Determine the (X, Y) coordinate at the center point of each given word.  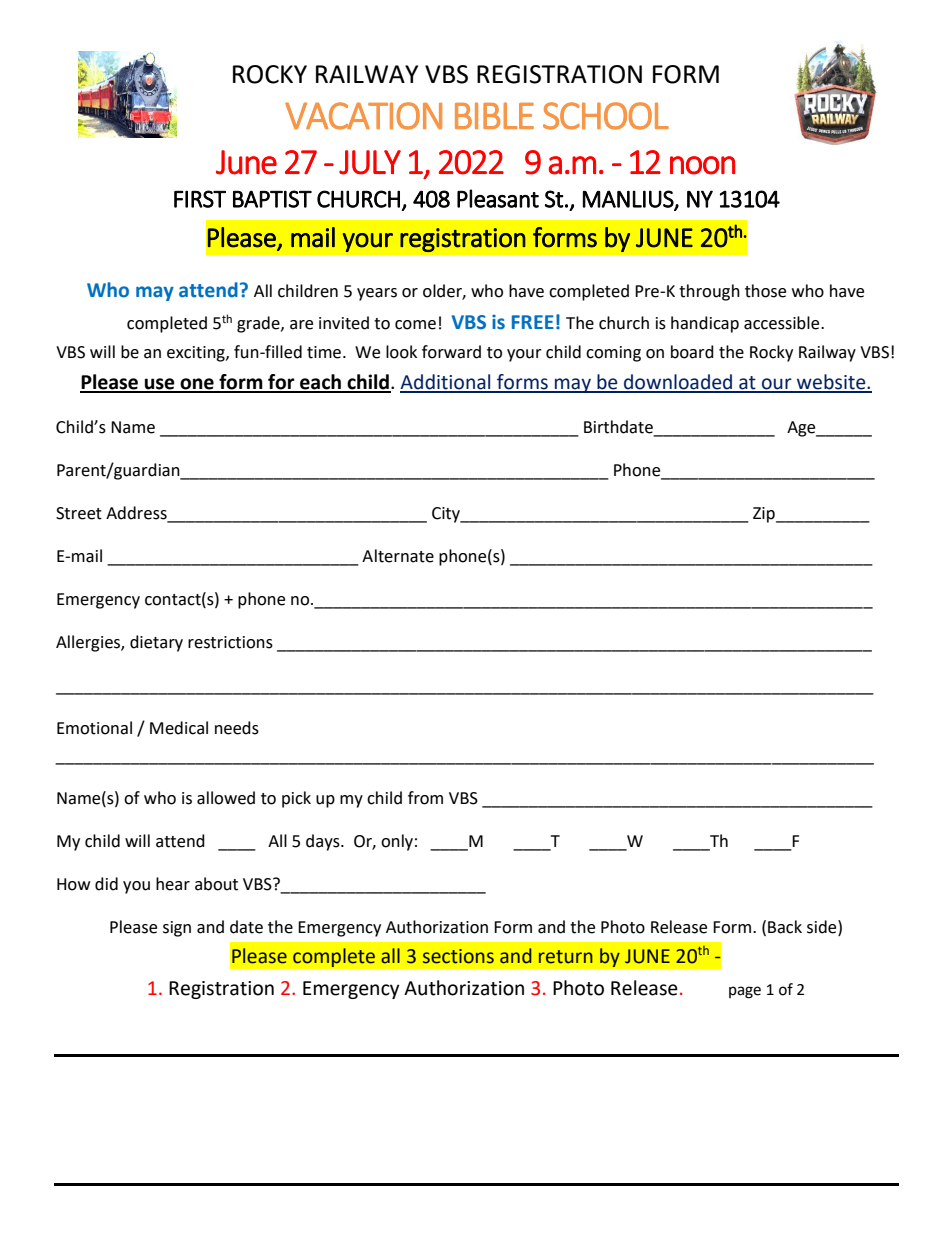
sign (177, 929)
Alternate (398, 556)
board (692, 352)
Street (79, 513)
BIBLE (494, 115)
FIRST (200, 199)
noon (702, 165)
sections (458, 956)
